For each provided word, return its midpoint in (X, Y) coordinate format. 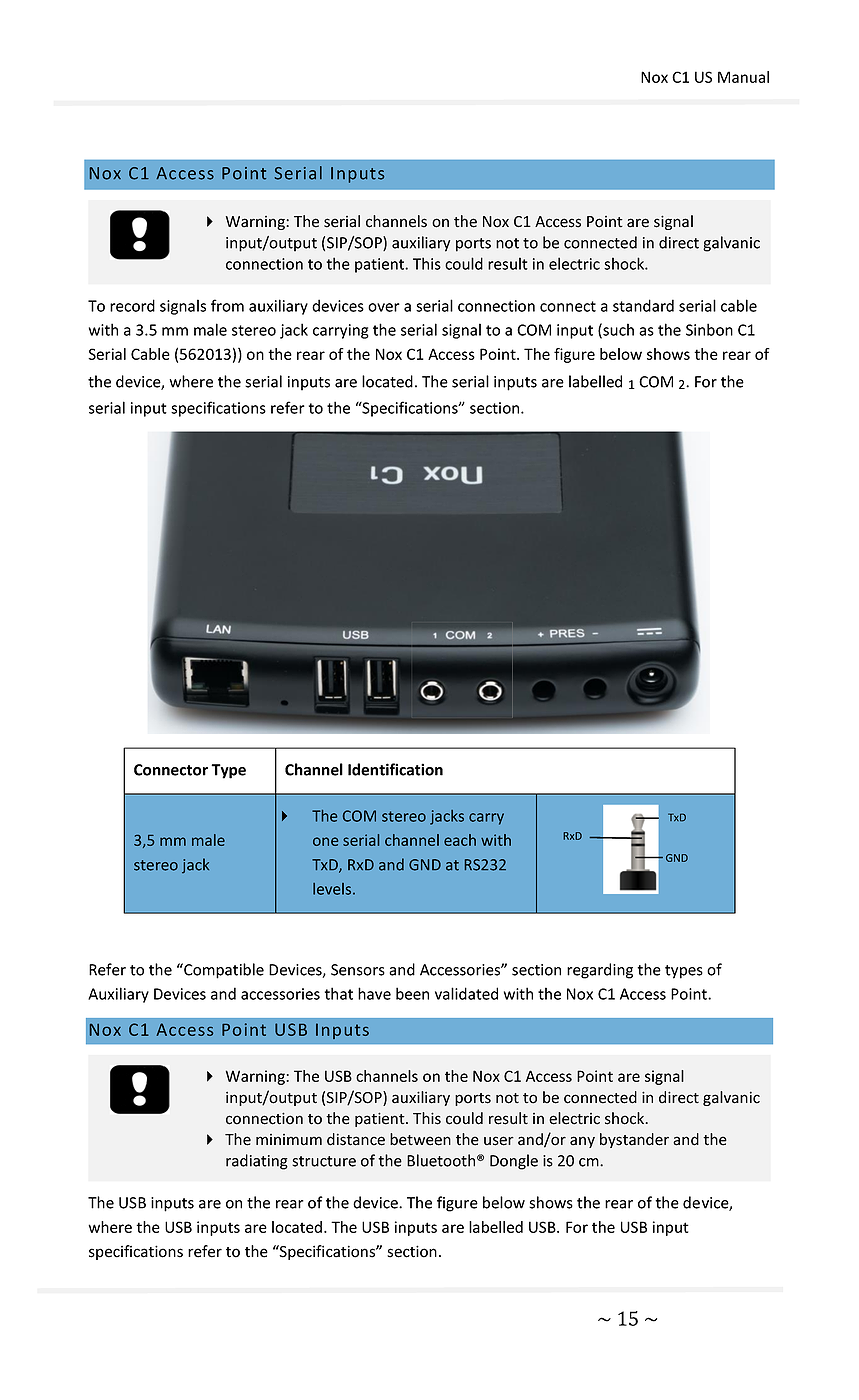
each (460, 840)
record (132, 305)
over (384, 307)
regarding (600, 971)
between (420, 1139)
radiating (257, 1162)
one (325, 841)
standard (643, 305)
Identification (395, 769)
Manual (743, 77)
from (227, 305)
